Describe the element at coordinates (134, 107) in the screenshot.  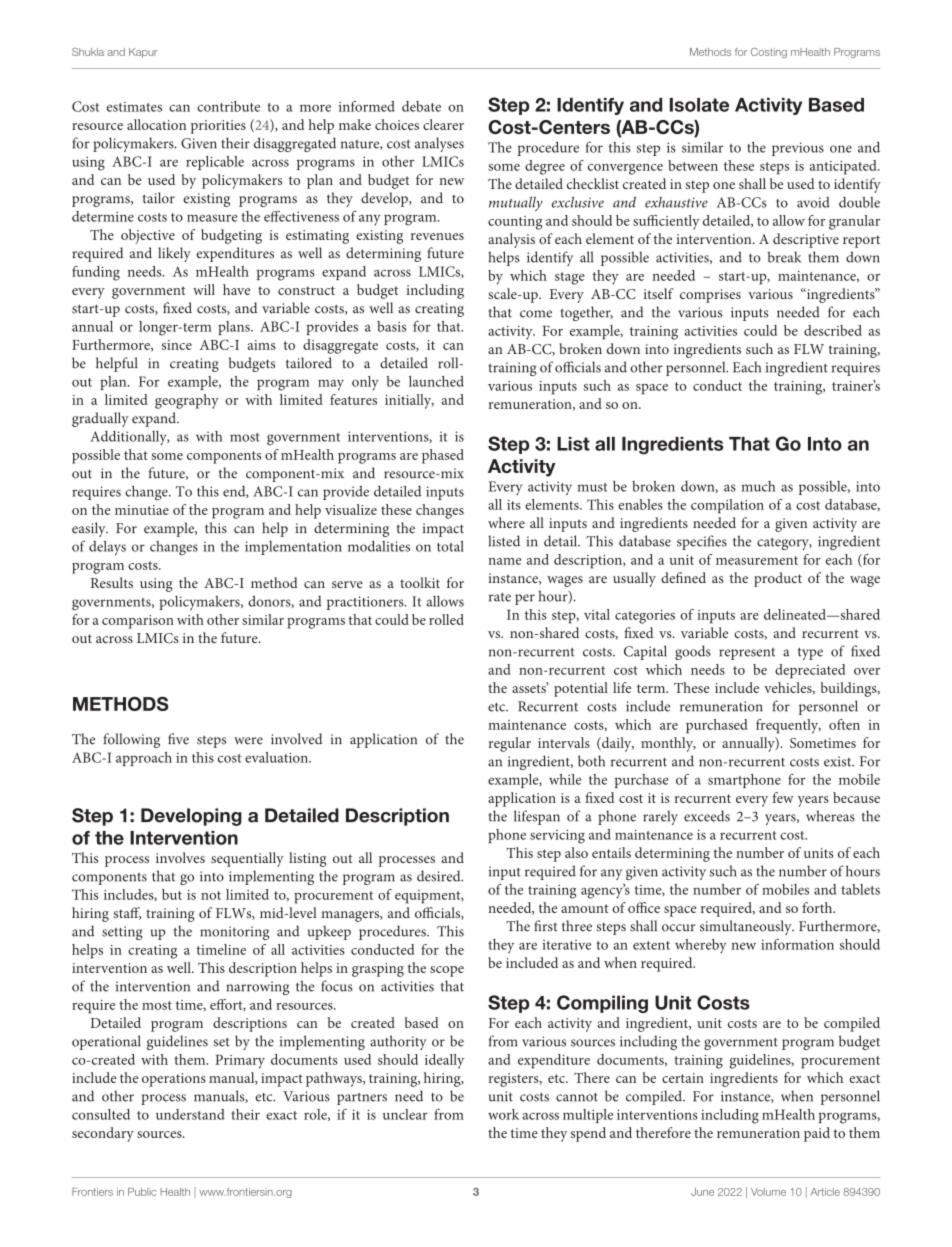
I see `estimates` at that location.
